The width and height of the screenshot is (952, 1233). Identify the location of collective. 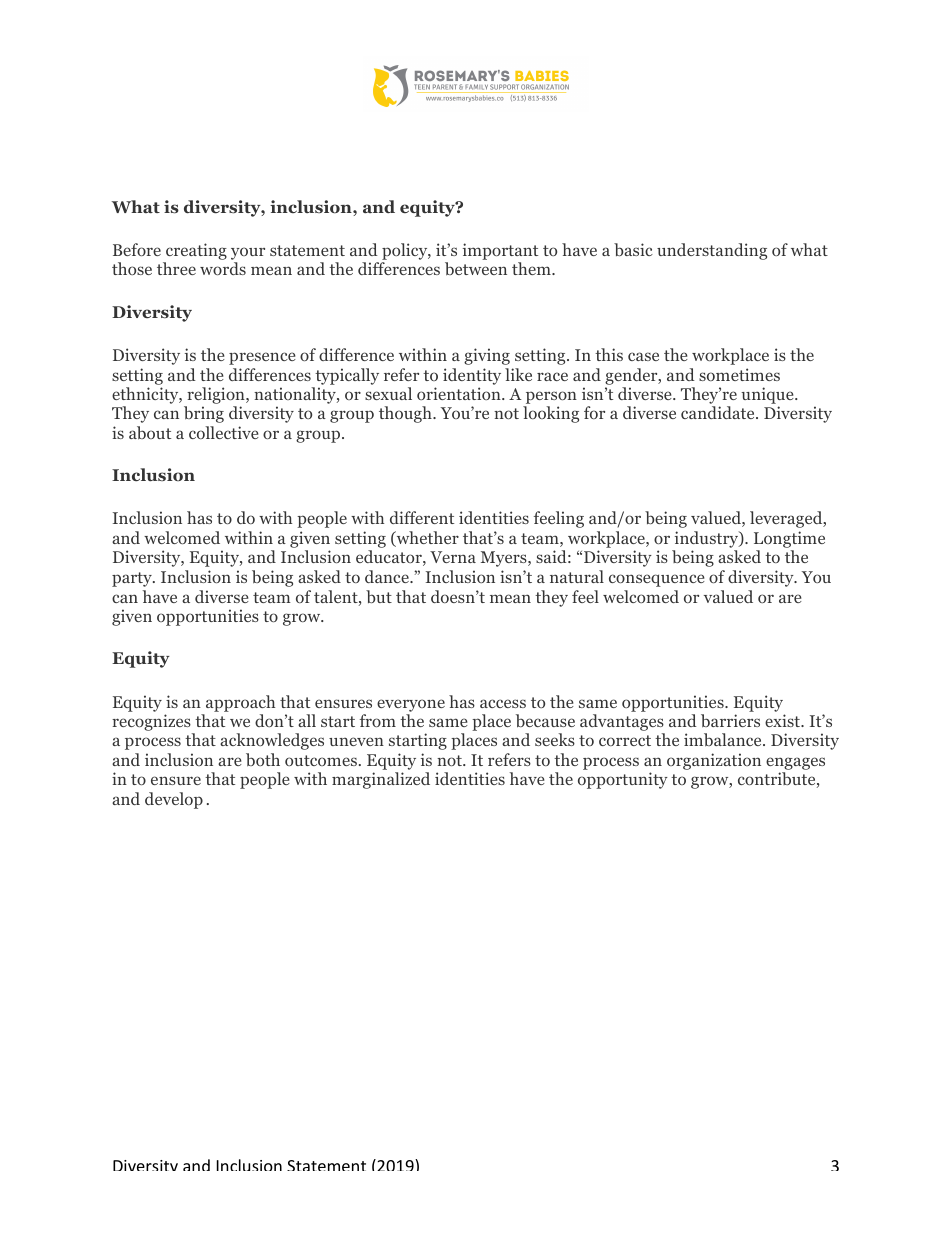
(224, 432).
